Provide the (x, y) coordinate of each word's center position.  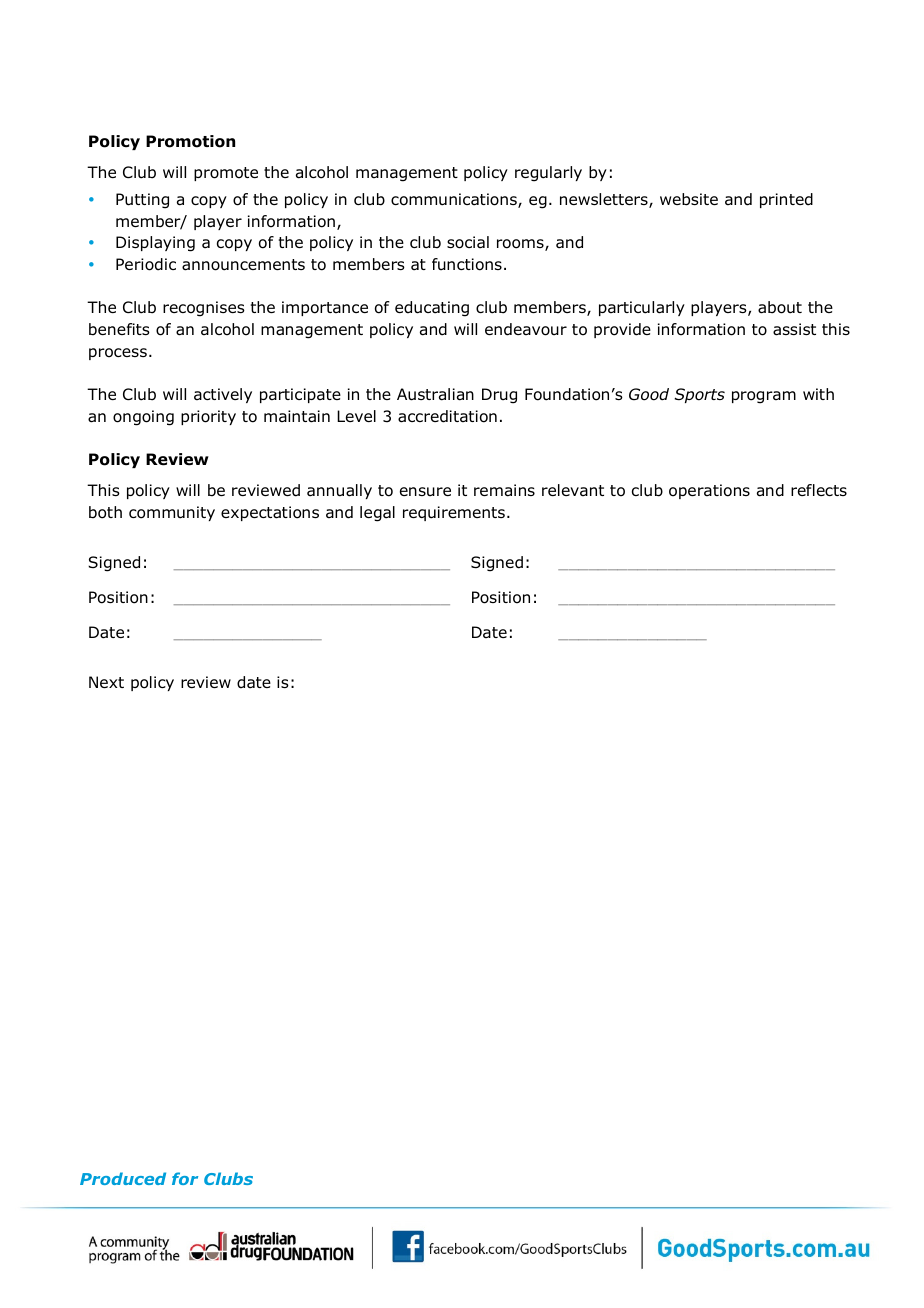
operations (709, 491)
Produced (123, 1178)
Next (106, 682)
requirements (454, 513)
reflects (819, 490)
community (172, 513)
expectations (270, 513)
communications (455, 200)
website (689, 199)
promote (226, 174)
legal (377, 514)
